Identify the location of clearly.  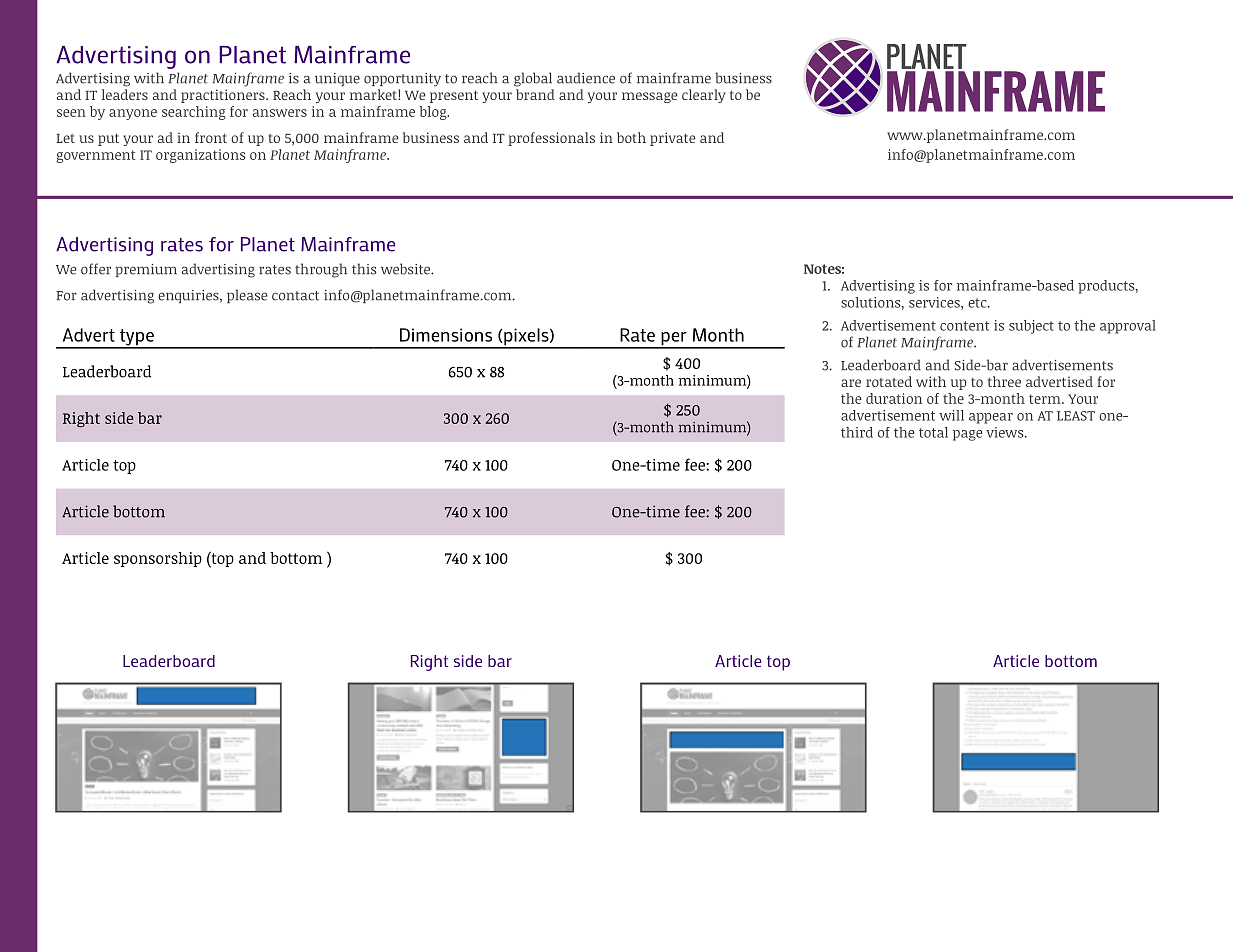
(703, 96).
